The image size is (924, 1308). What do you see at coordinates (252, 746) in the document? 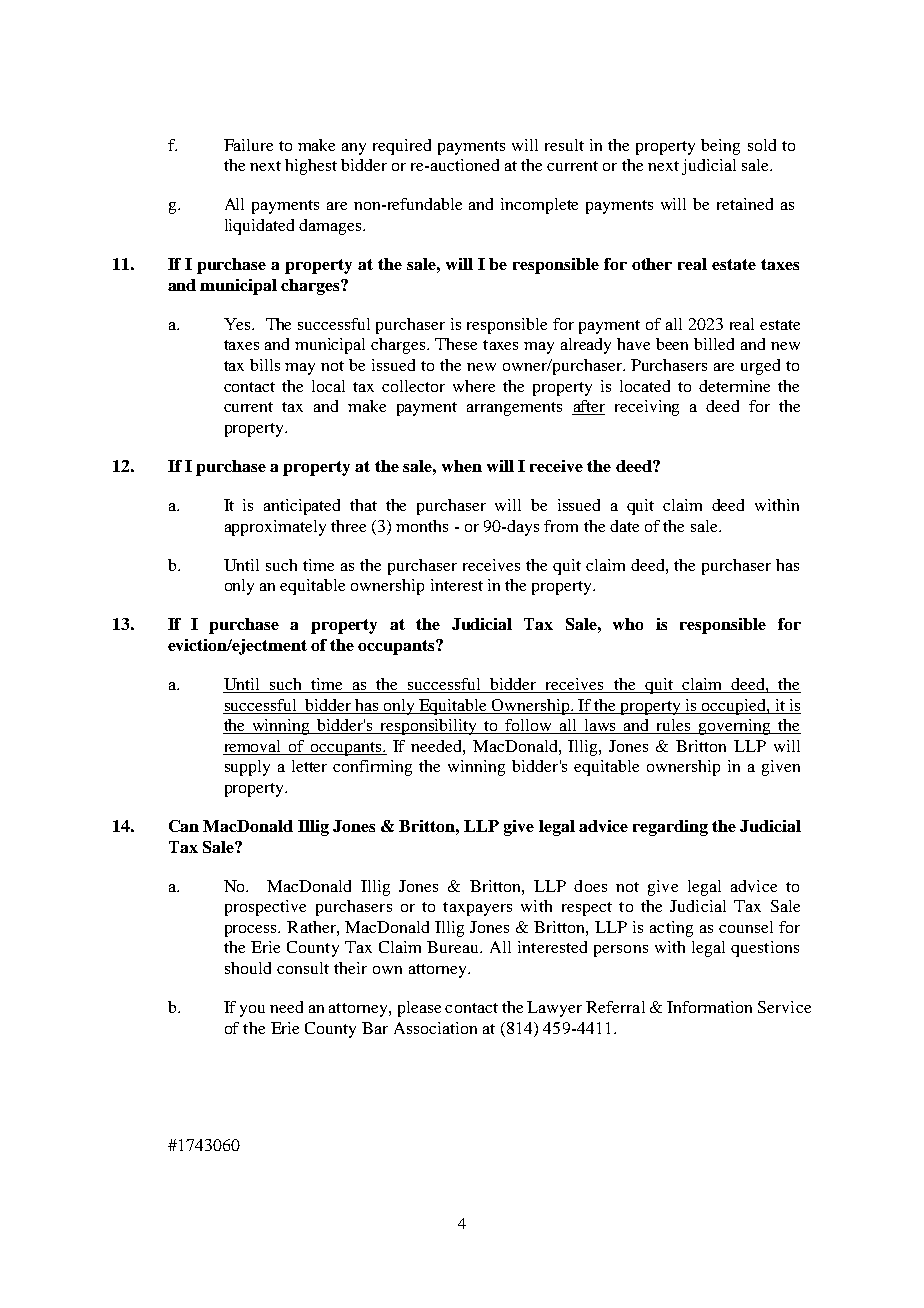
I see `removal` at bounding box center [252, 746].
